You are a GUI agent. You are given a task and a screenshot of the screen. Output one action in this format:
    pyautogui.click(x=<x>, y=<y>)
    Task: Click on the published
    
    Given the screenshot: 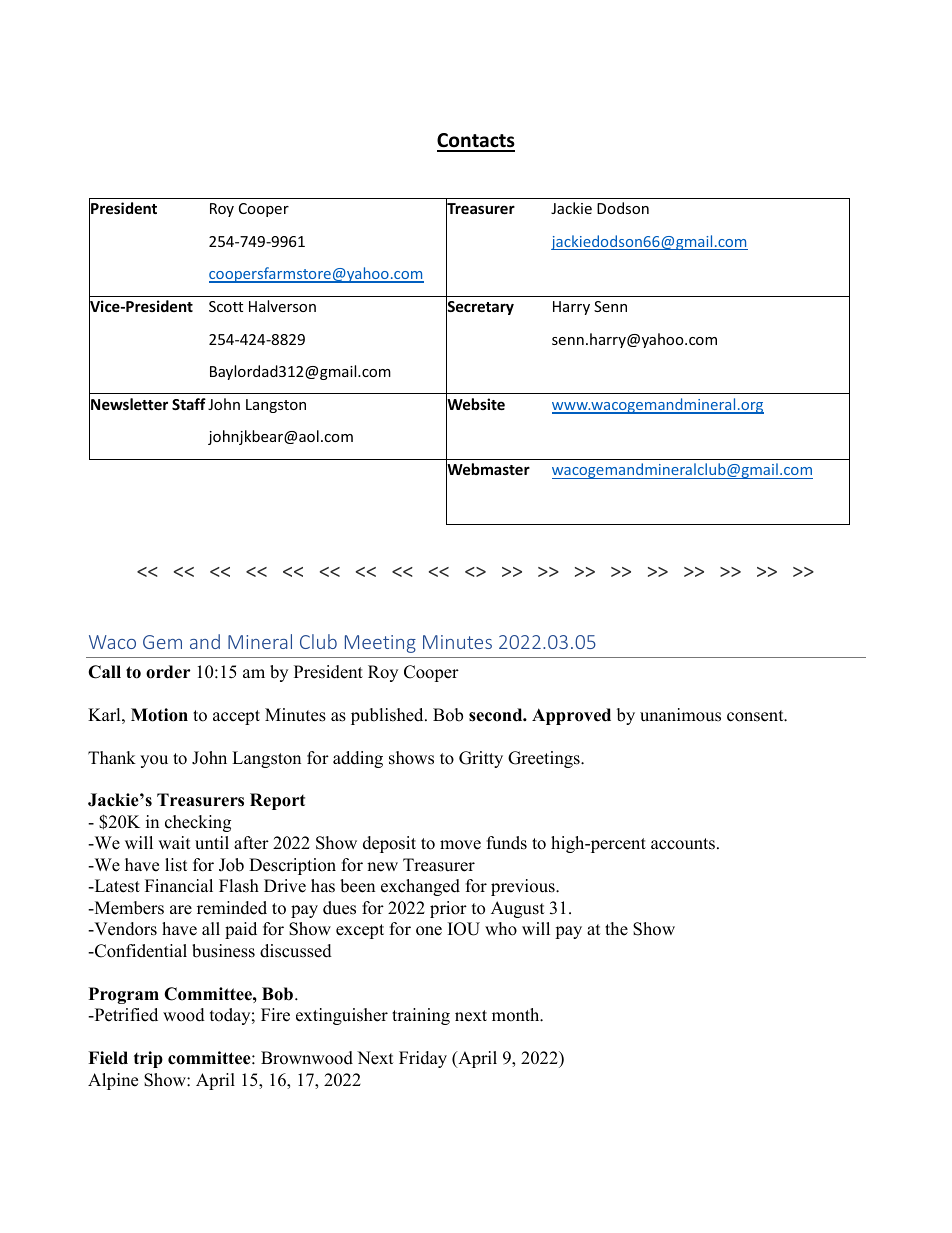 What is the action you would take?
    pyautogui.click(x=388, y=716)
